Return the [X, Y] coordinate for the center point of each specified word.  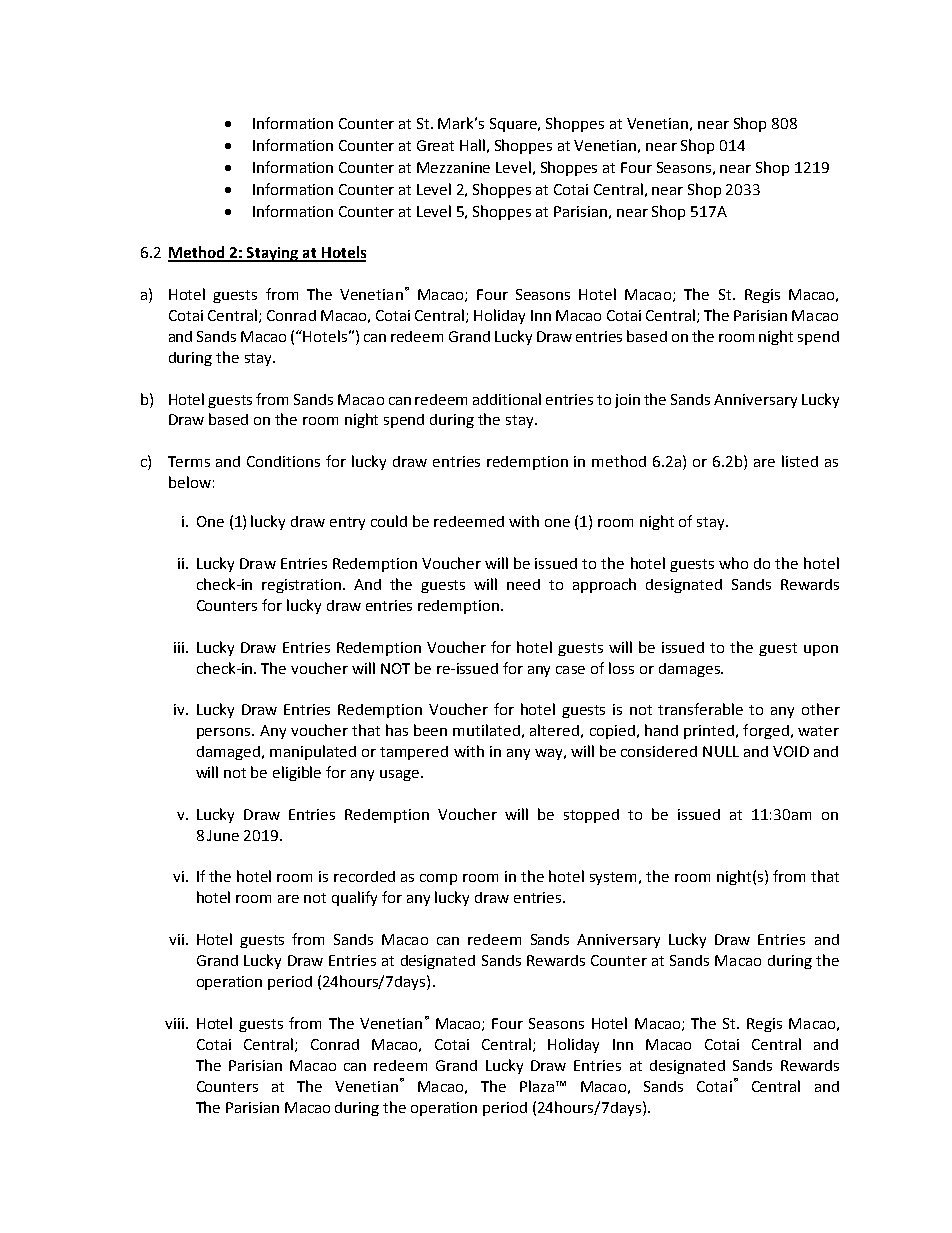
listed [800, 461]
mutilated [486, 730]
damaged [228, 753]
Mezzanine [453, 167]
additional [507, 399]
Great [435, 145]
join [627, 401]
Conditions [283, 461]
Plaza [537, 1086]
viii [174, 1023]
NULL [721, 751]
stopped [591, 816]
